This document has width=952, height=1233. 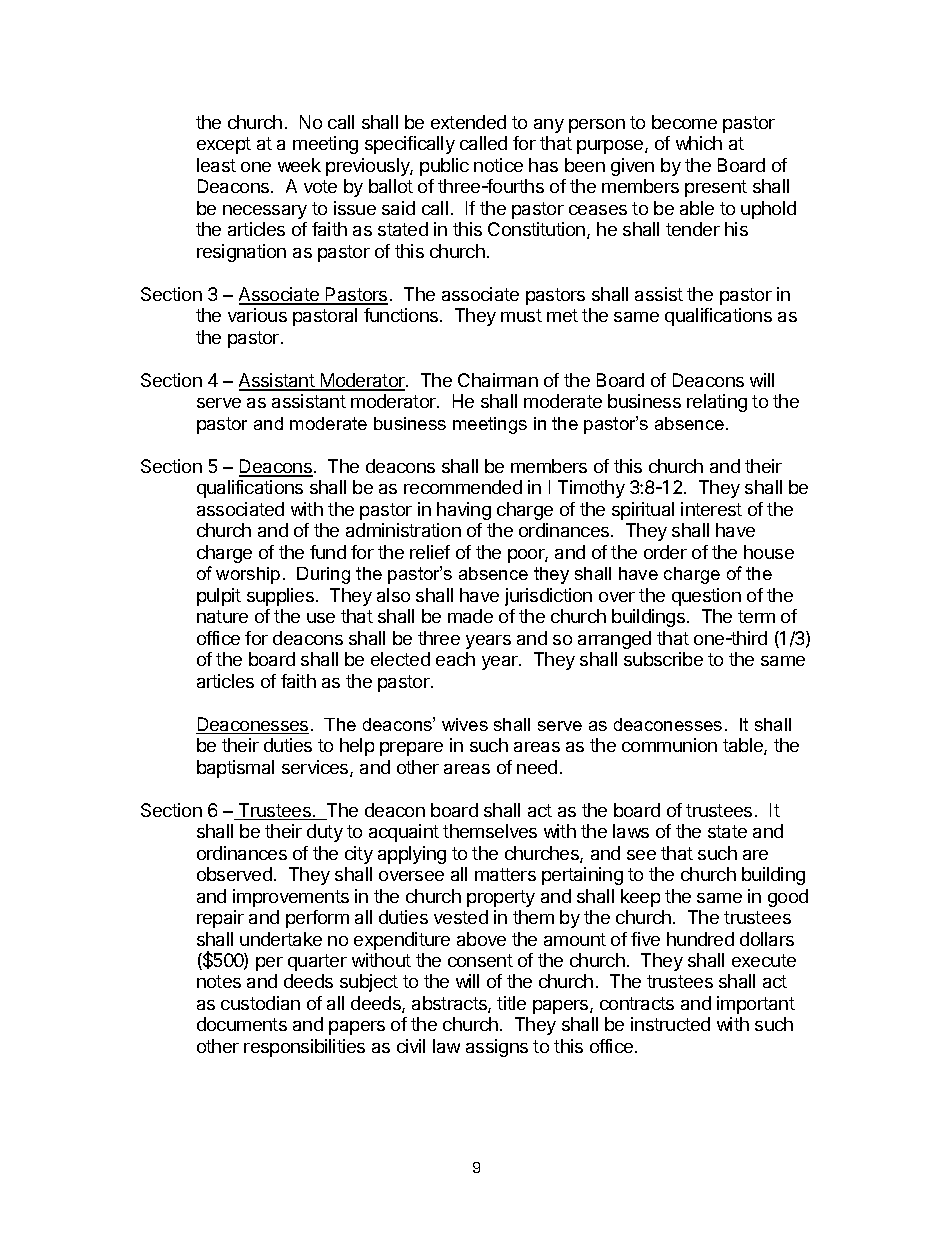 What do you see at coordinates (299, 165) in the document?
I see `week` at bounding box center [299, 165].
